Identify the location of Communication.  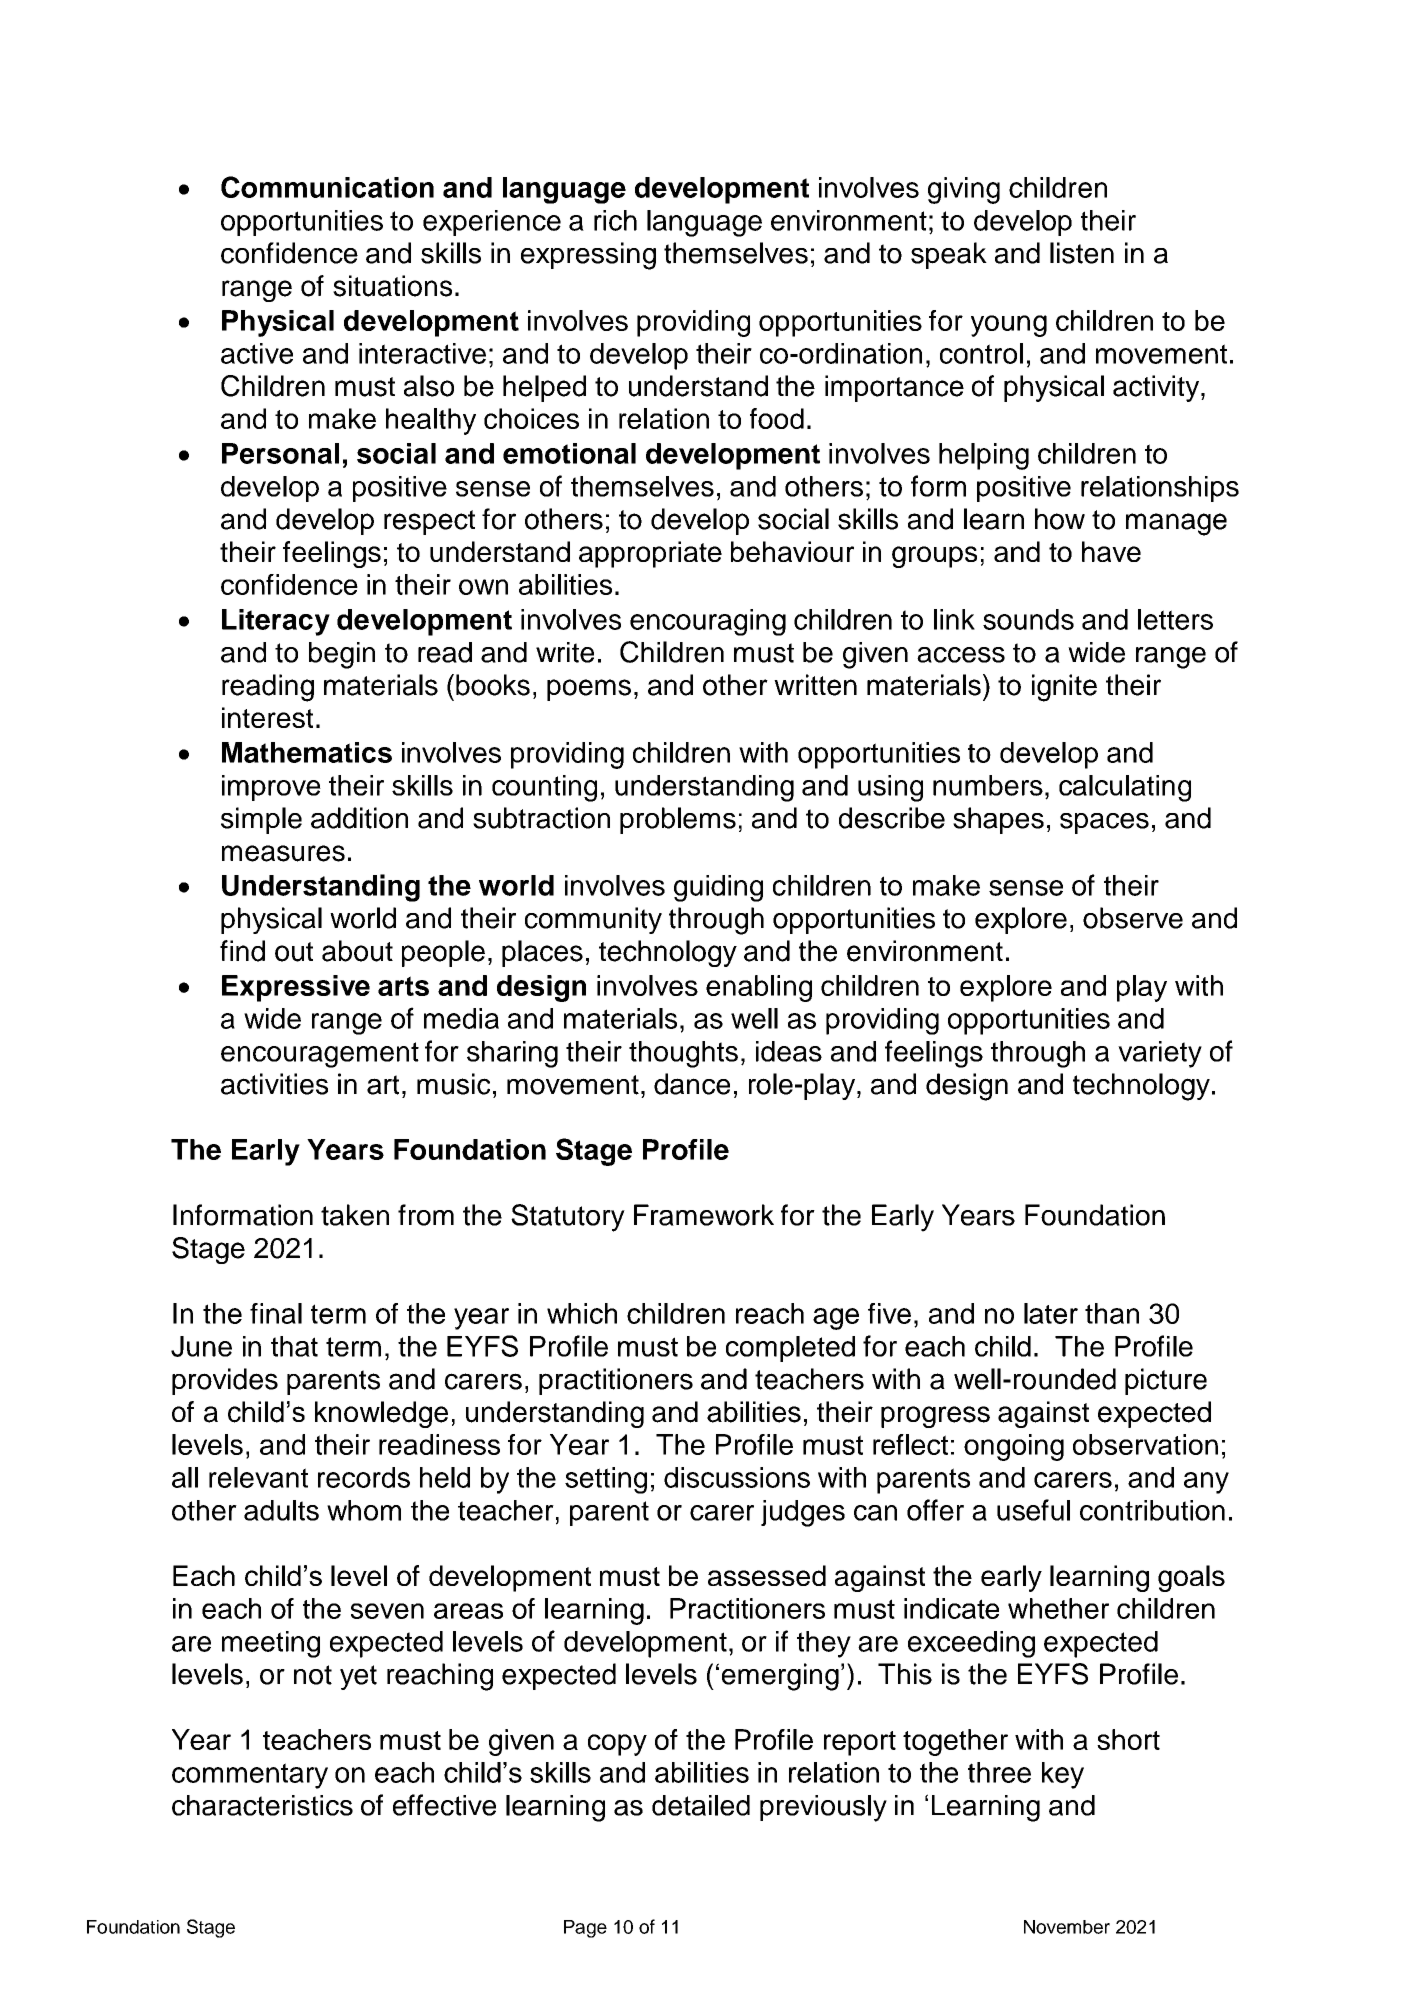
(327, 187).
